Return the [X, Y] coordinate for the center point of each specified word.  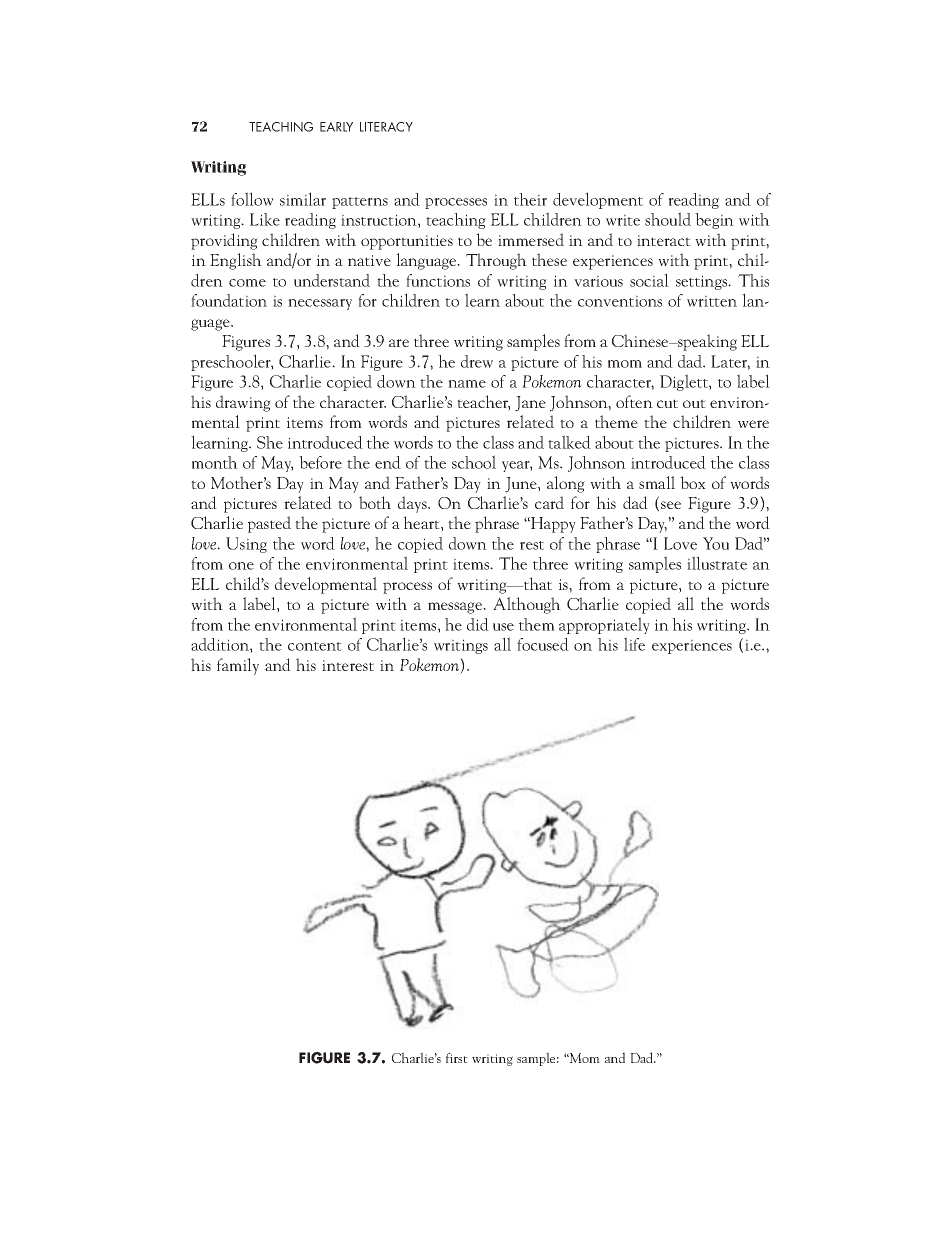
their [530, 199]
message [456, 608]
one [241, 566]
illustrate [717, 563]
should [668, 219]
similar [303, 199]
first [457, 1057]
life [634, 644]
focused [543, 644]
